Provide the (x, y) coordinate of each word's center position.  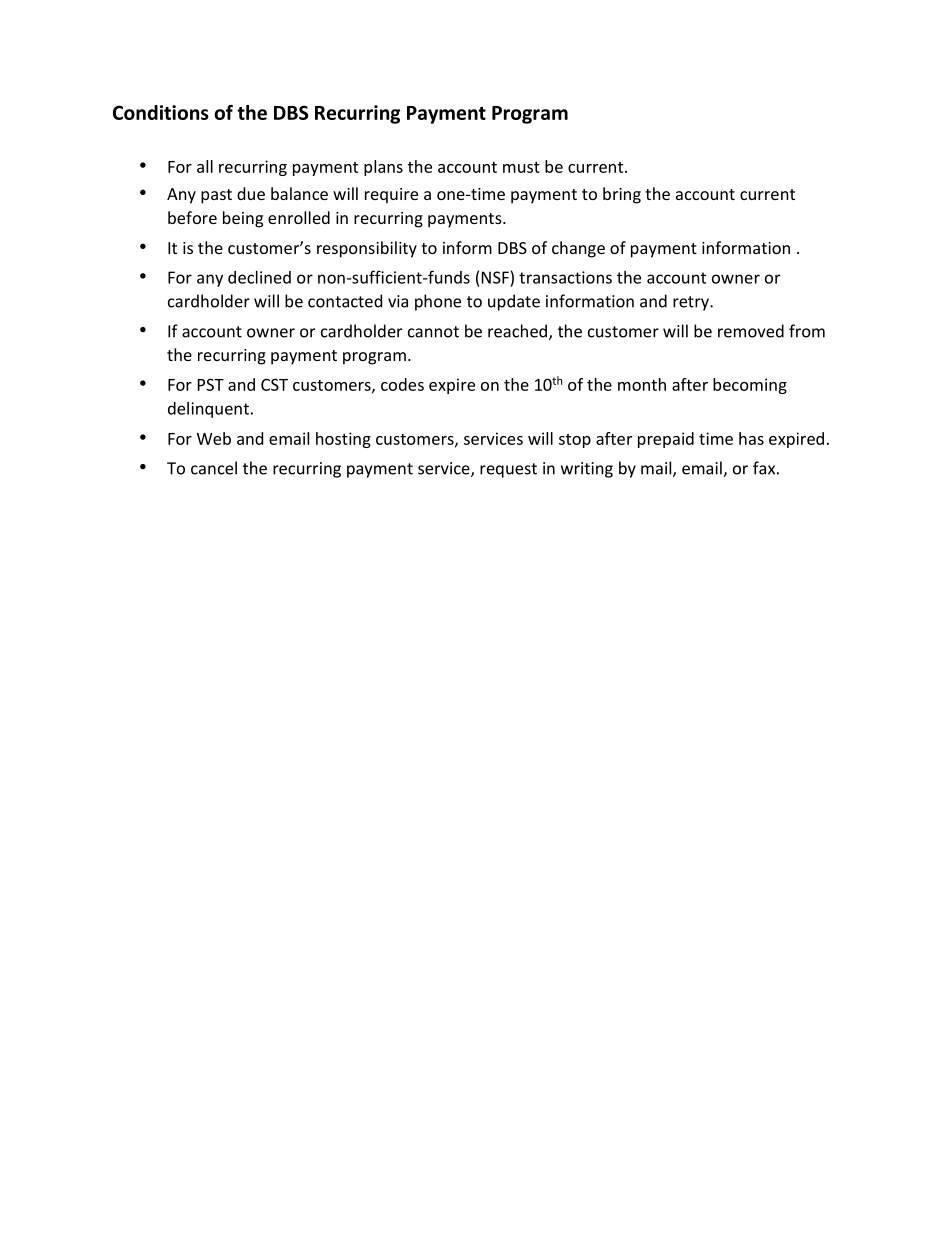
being (243, 219)
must (521, 167)
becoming (750, 386)
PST (211, 384)
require (391, 196)
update (514, 302)
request (508, 470)
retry (692, 303)
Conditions (161, 112)
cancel (214, 468)
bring (622, 195)
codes (402, 384)
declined (259, 277)
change (578, 249)
